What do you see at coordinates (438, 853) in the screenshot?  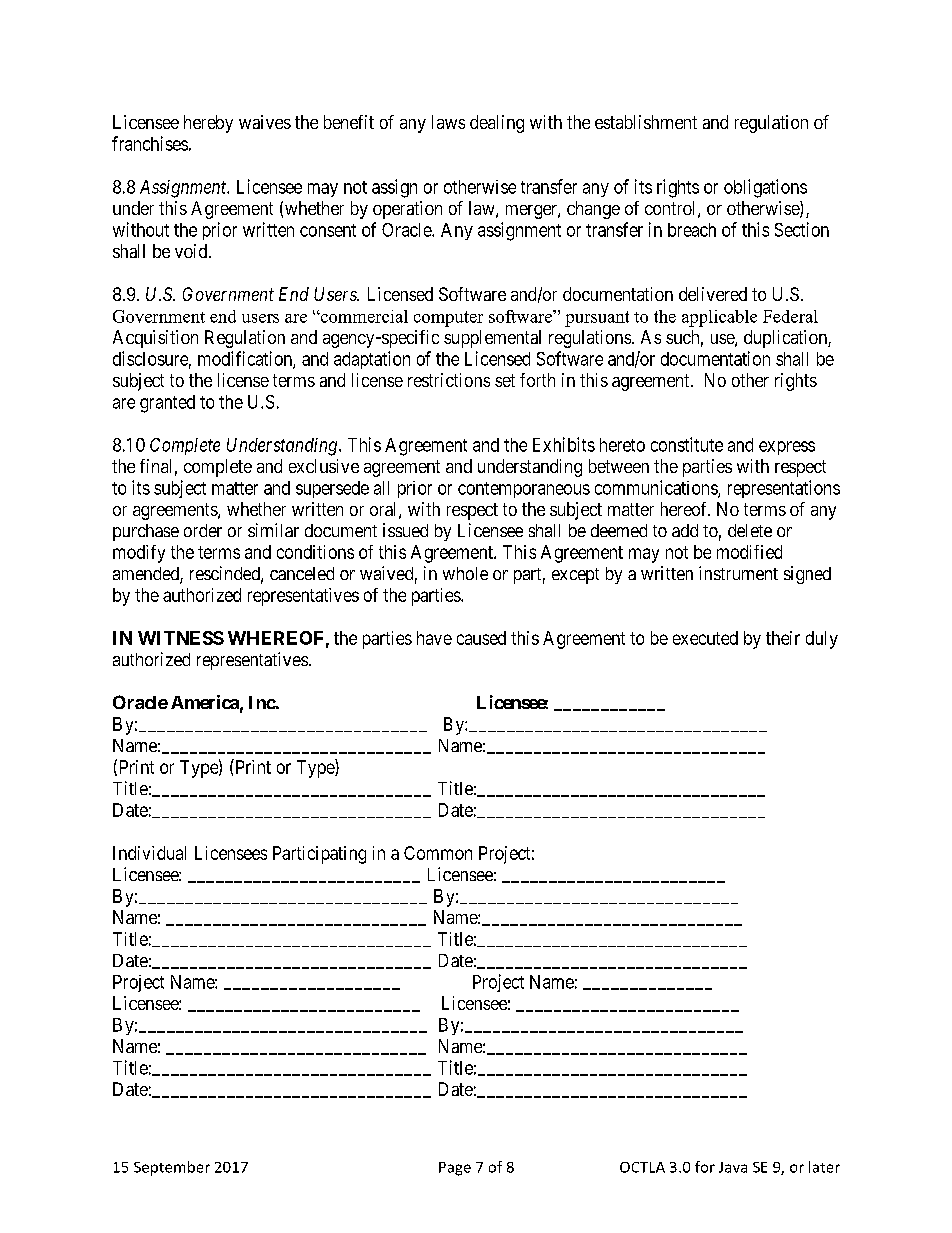 I see `Common` at bounding box center [438, 853].
